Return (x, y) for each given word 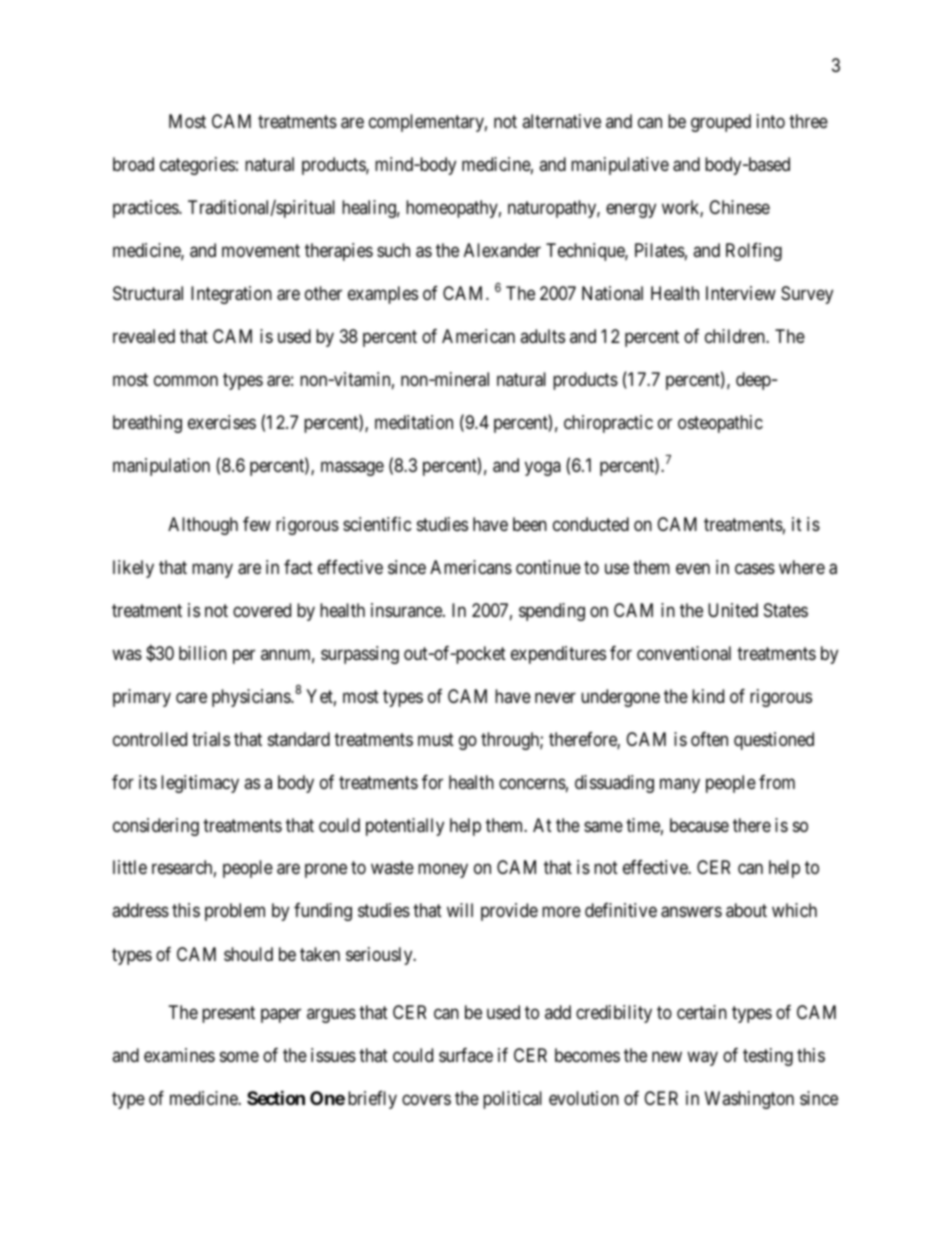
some (239, 1056)
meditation (414, 422)
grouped (721, 123)
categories (197, 166)
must (436, 739)
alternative (561, 121)
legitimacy (200, 784)
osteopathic (720, 424)
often (709, 739)
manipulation (161, 467)
